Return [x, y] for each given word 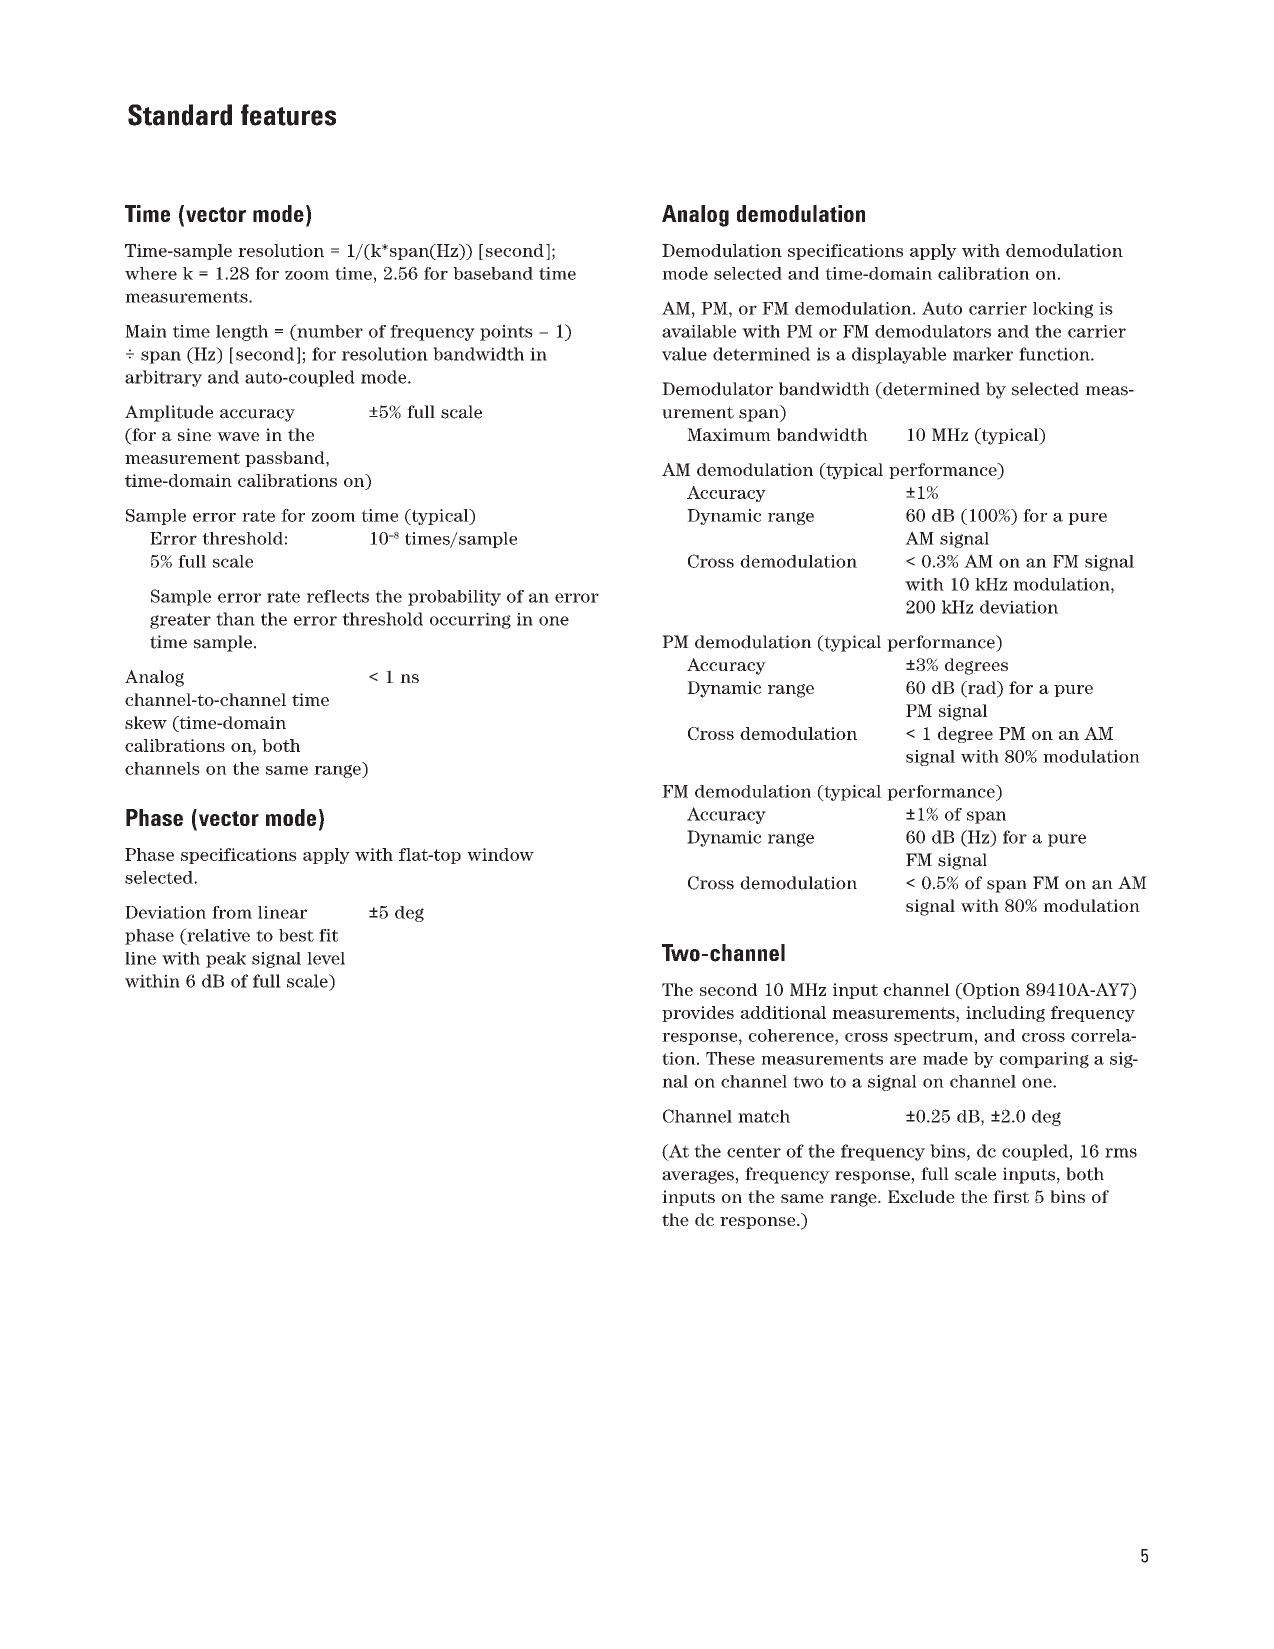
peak [226, 960]
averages [698, 1177]
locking [1063, 310]
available [699, 331]
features [288, 115]
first [1011, 1196]
